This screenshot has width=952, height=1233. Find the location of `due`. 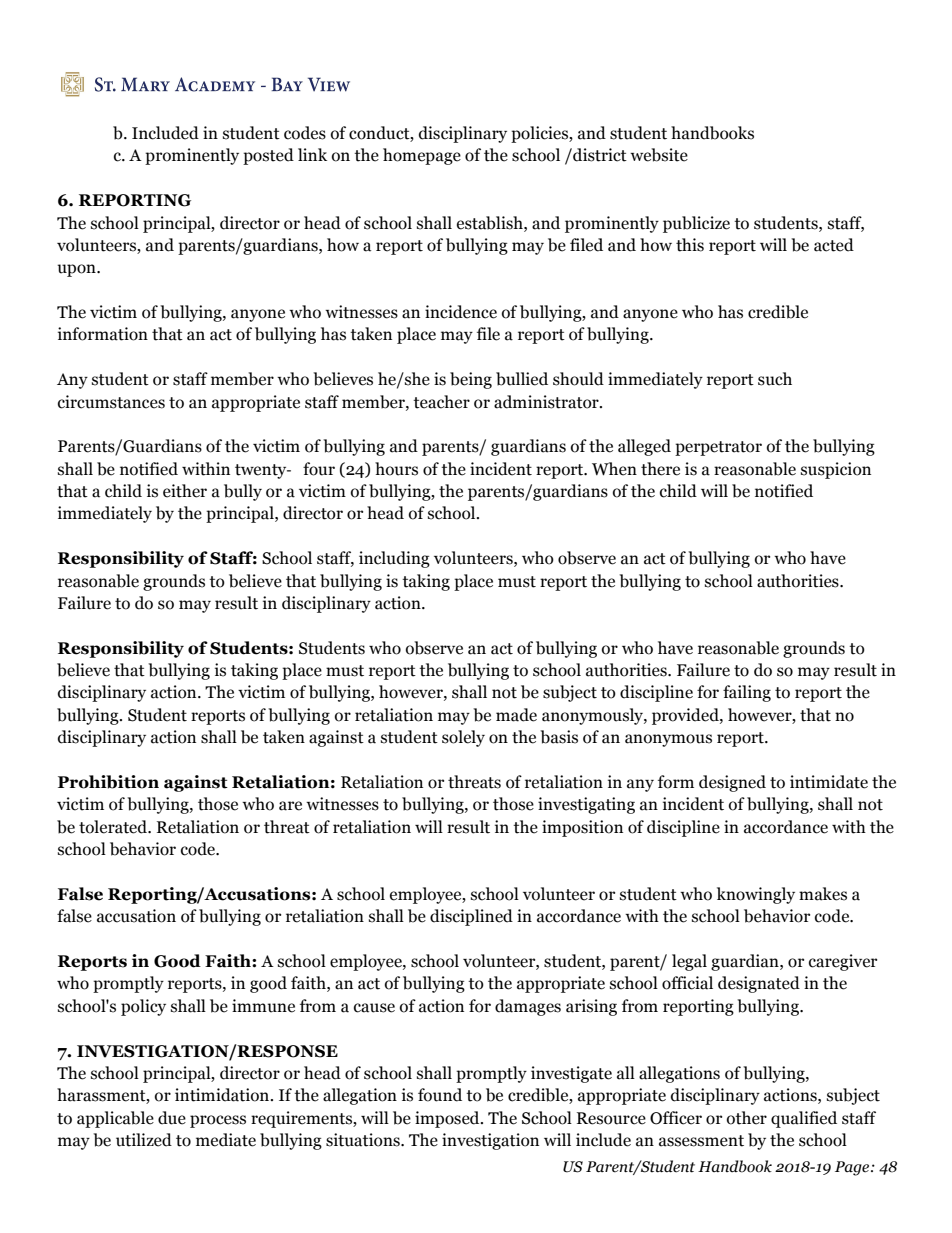

due is located at coordinates (172, 1118).
